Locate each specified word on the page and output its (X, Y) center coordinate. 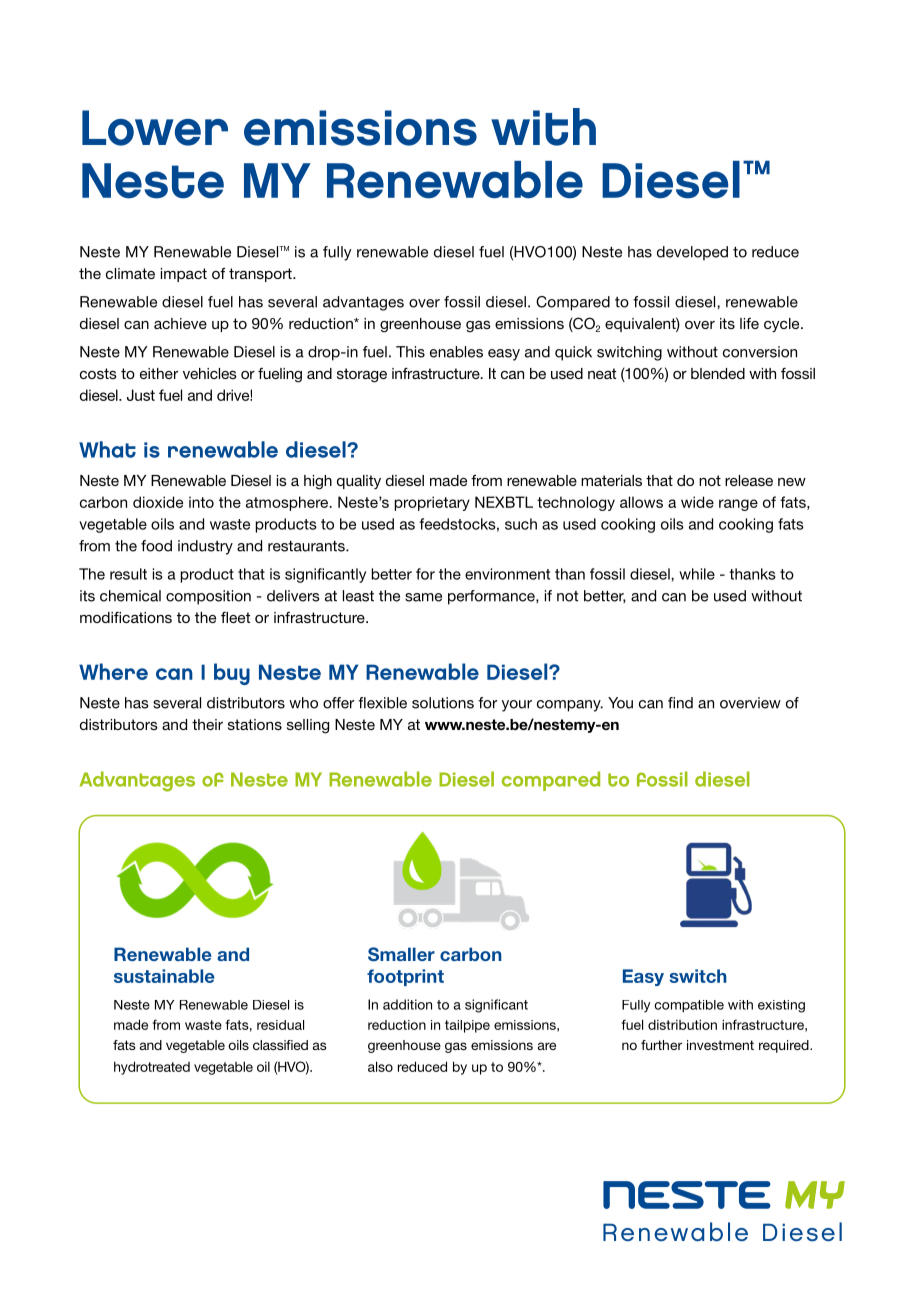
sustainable (164, 976)
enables (456, 352)
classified (280, 1045)
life (749, 323)
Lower (155, 128)
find (680, 703)
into (201, 502)
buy (232, 674)
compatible (689, 1006)
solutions (443, 703)
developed (692, 253)
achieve (180, 323)
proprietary (432, 503)
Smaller (401, 954)
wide (697, 502)
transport (261, 275)
